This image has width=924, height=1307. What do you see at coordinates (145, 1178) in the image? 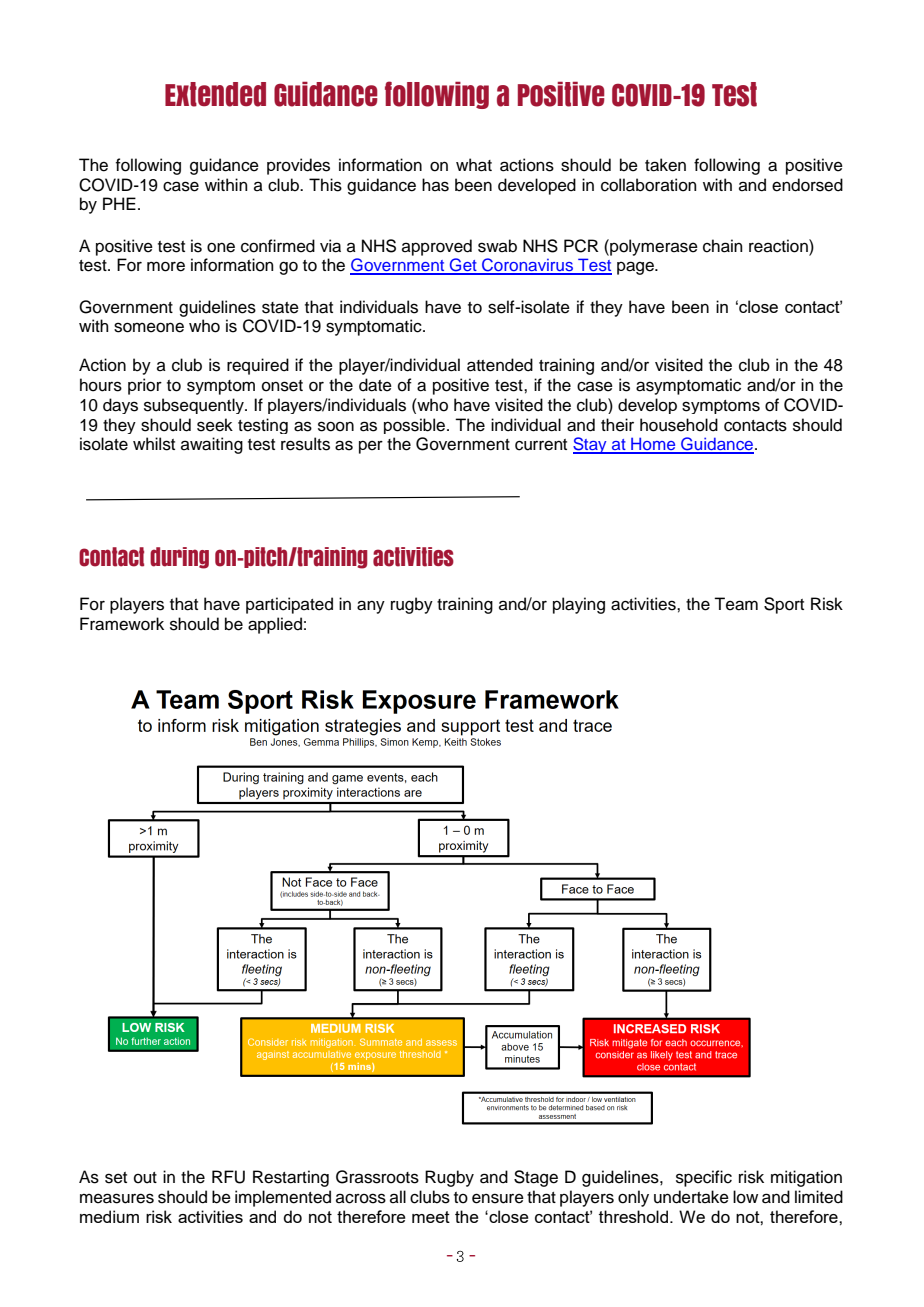
I see `out` at bounding box center [145, 1178].
